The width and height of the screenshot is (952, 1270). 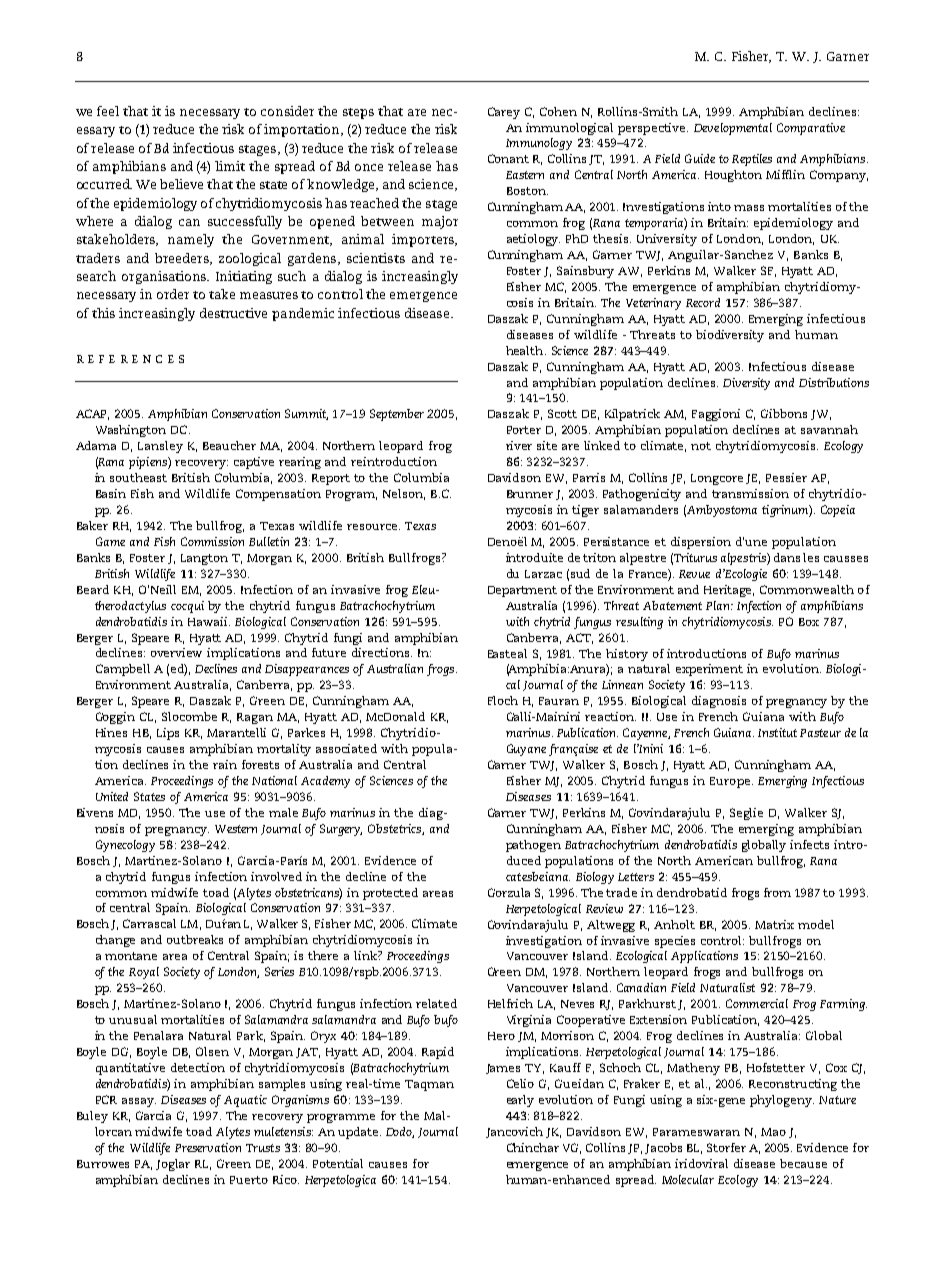 I want to click on protected, so click(x=390, y=894).
